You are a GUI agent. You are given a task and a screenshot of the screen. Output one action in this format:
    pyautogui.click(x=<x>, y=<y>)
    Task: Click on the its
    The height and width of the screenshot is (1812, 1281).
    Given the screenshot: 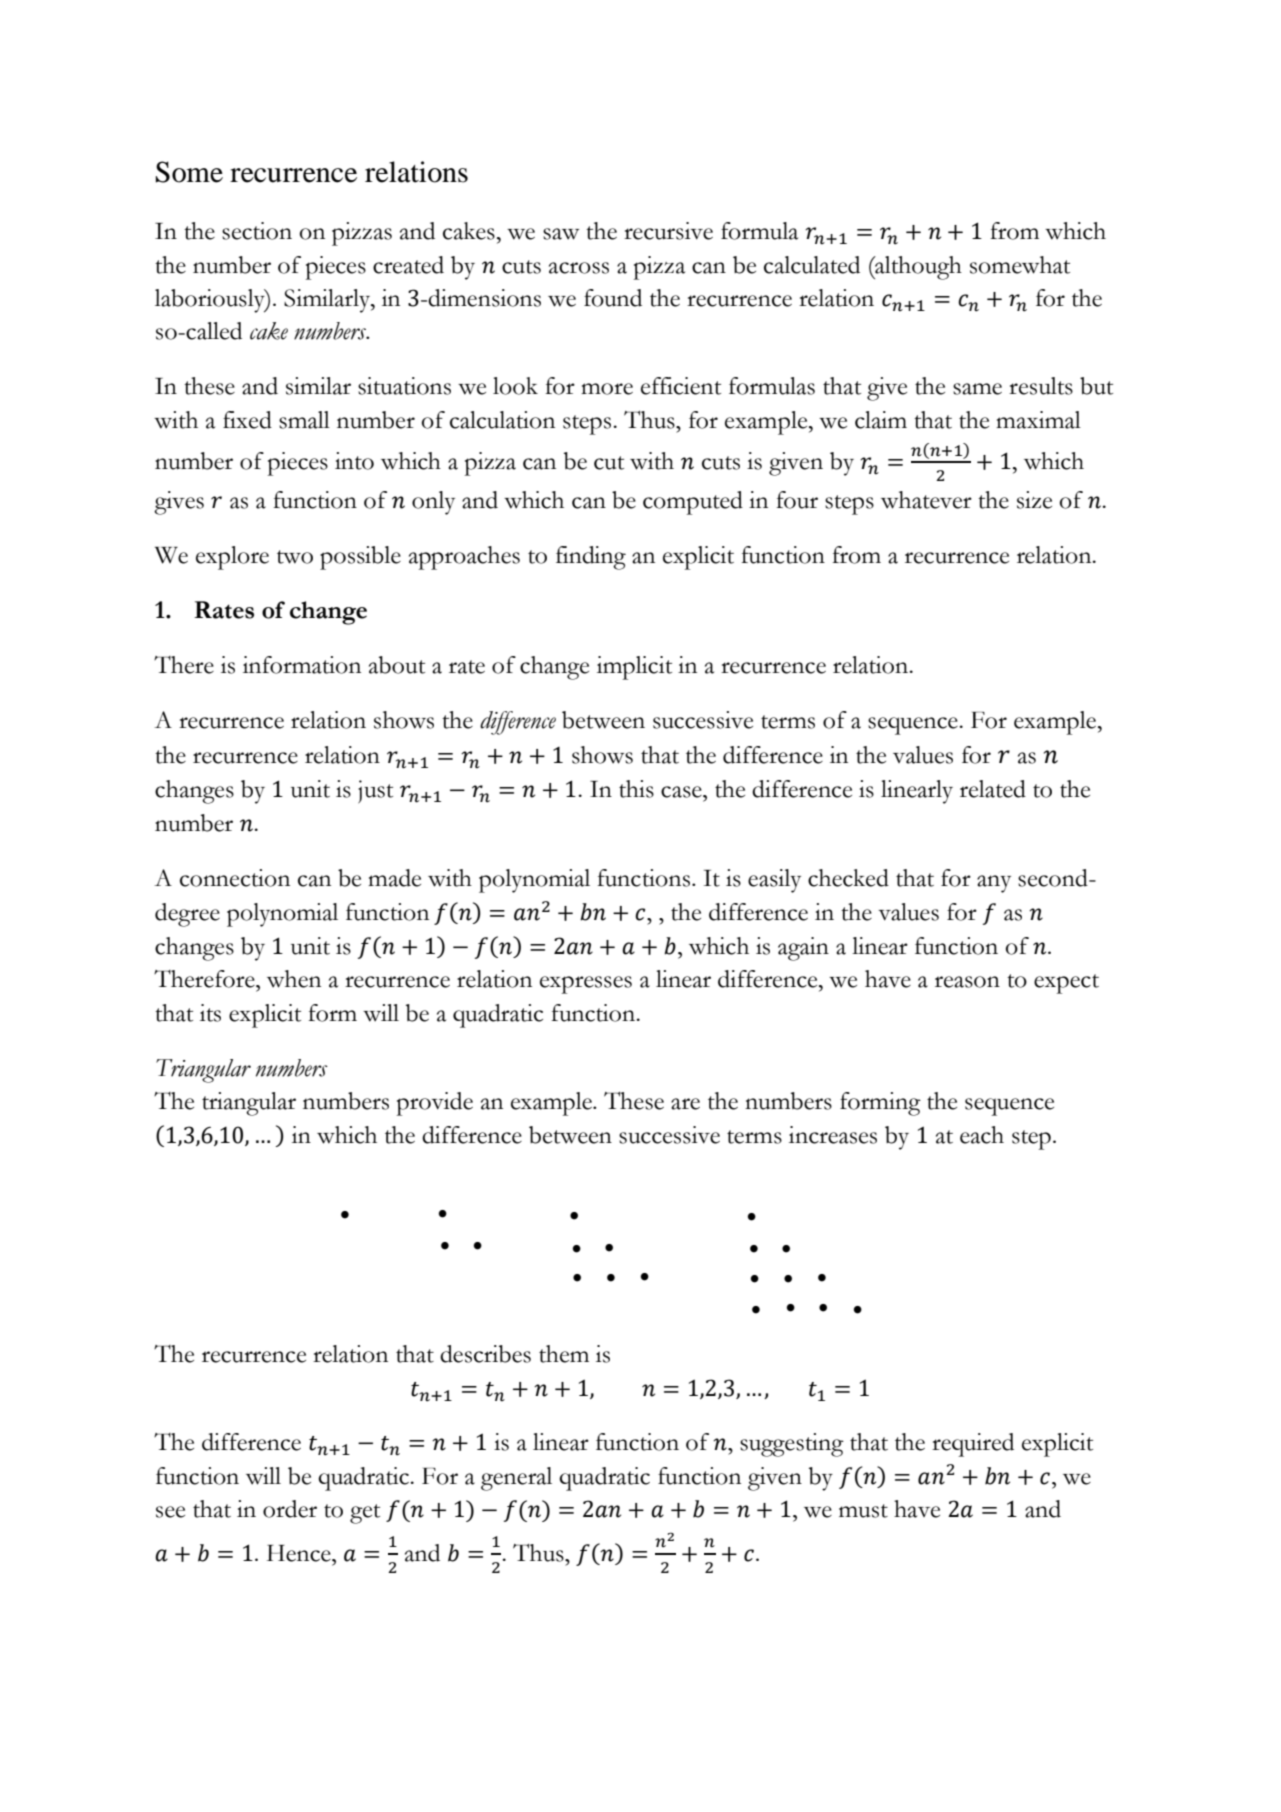 What is the action you would take?
    pyautogui.click(x=210, y=1013)
